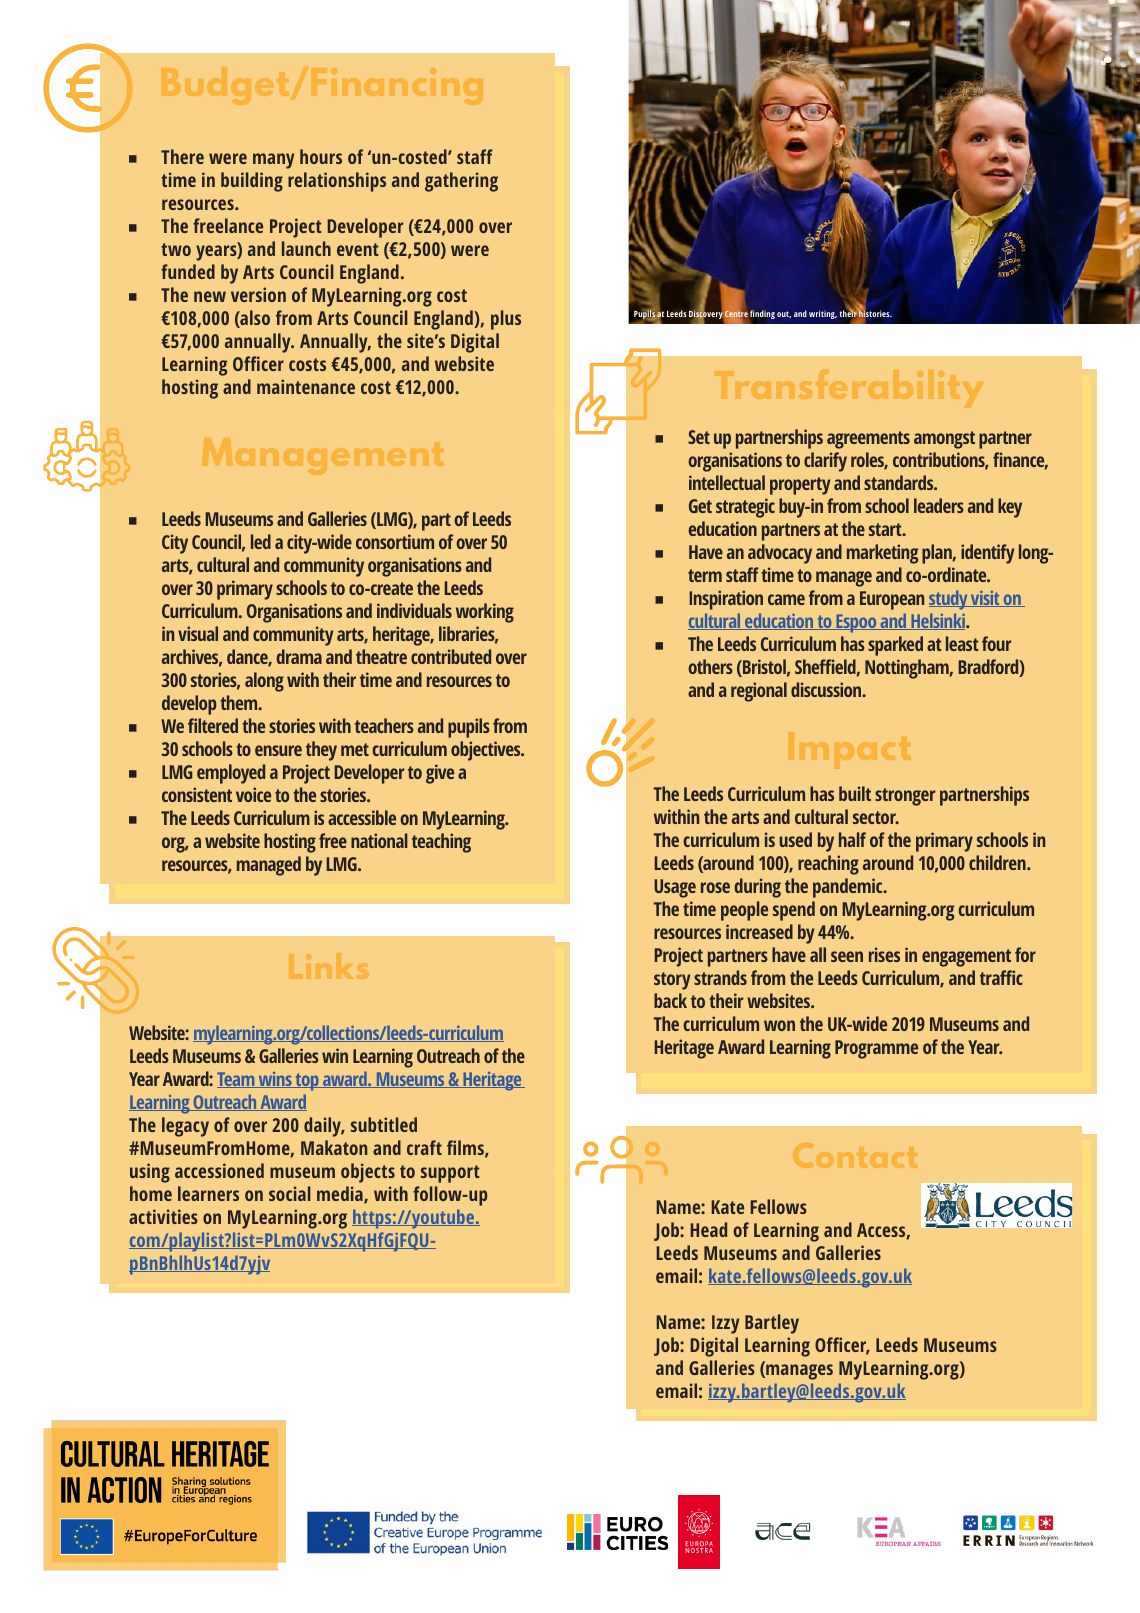 The height and width of the screenshot is (1613, 1140). What do you see at coordinates (762, 314) in the screenshot?
I see `finding` at bounding box center [762, 314].
